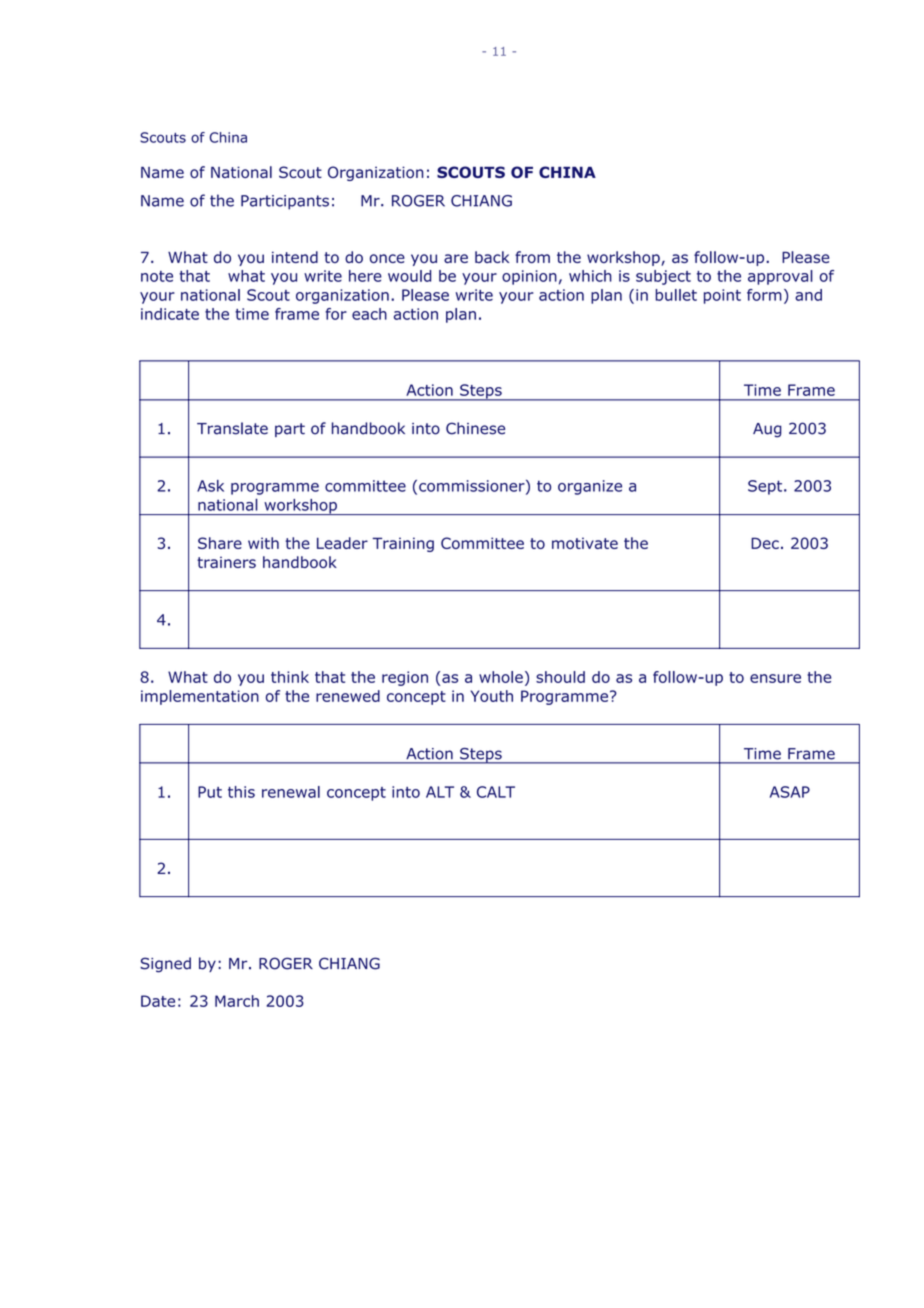  What do you see at coordinates (165, 965) in the screenshot?
I see `Signed` at bounding box center [165, 965].
